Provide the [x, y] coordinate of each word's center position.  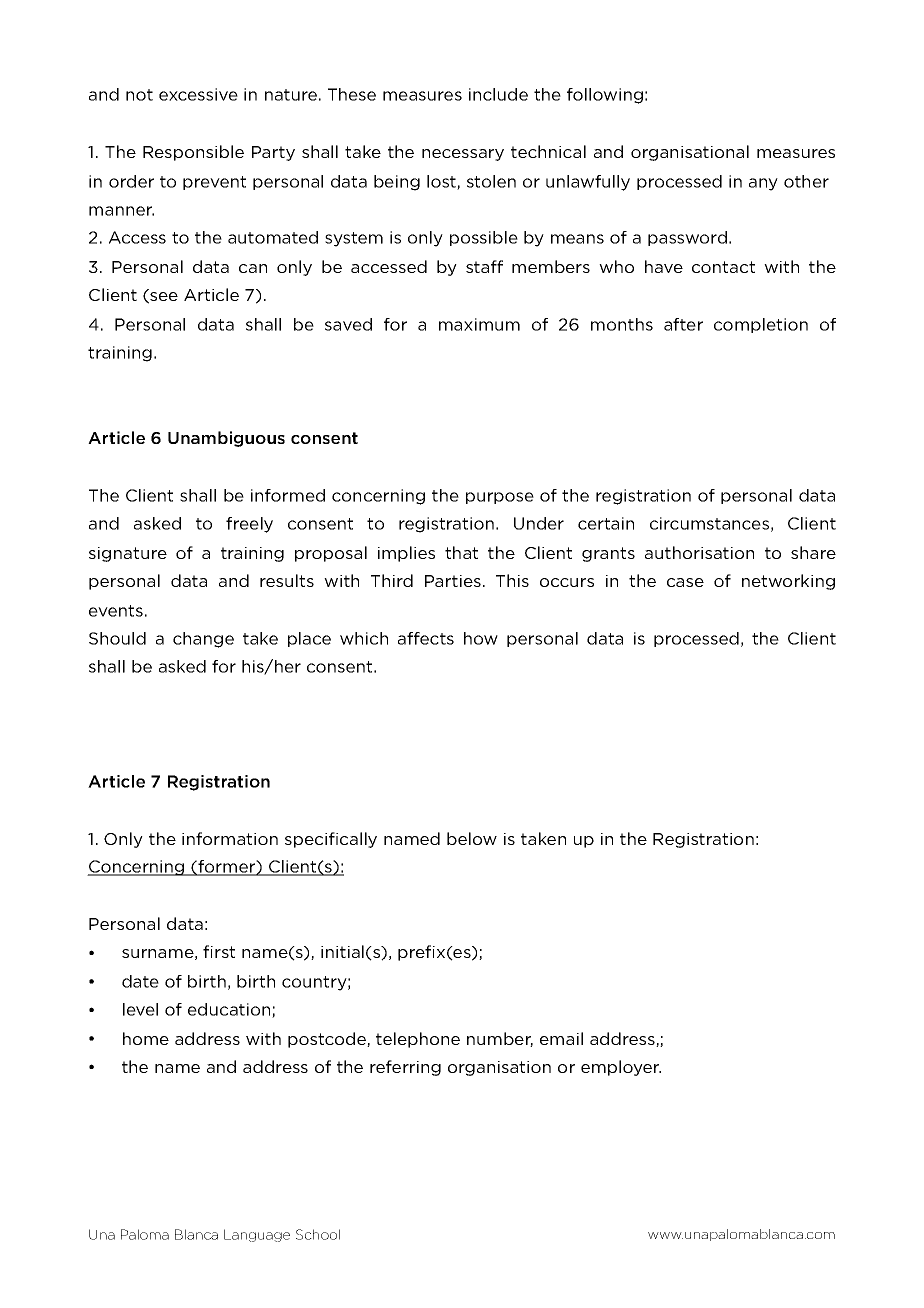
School [318, 1234]
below [472, 838]
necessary [463, 155]
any [763, 184]
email [561, 1038]
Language [257, 1235]
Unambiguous [226, 439]
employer [621, 1068]
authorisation [699, 552]
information [230, 838]
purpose [500, 498]
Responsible [193, 153]
